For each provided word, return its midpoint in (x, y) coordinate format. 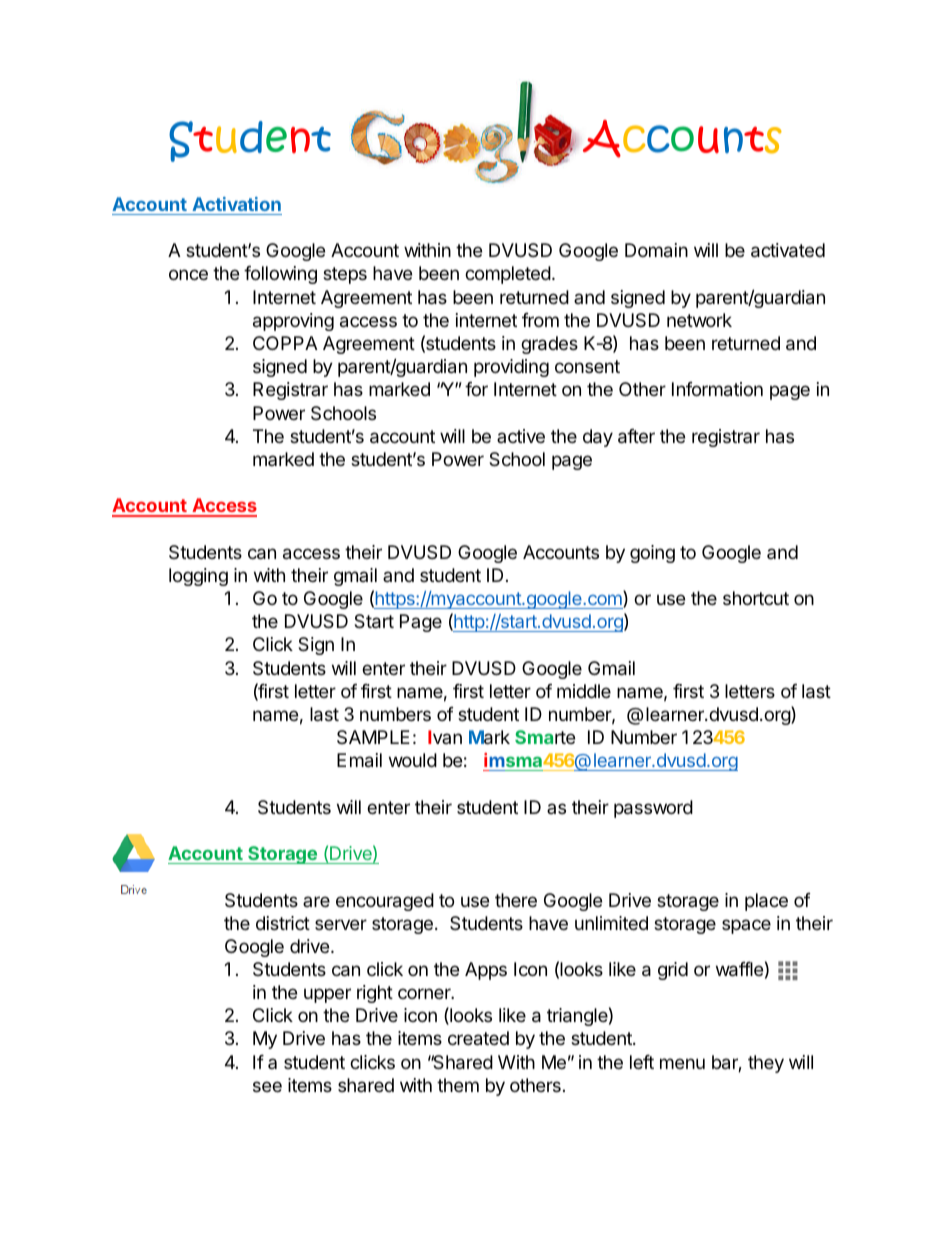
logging (198, 577)
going (652, 554)
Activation (236, 204)
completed (508, 275)
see (267, 1086)
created (478, 1038)
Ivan (445, 737)
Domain (656, 250)
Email (359, 760)
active (521, 436)
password (653, 809)
